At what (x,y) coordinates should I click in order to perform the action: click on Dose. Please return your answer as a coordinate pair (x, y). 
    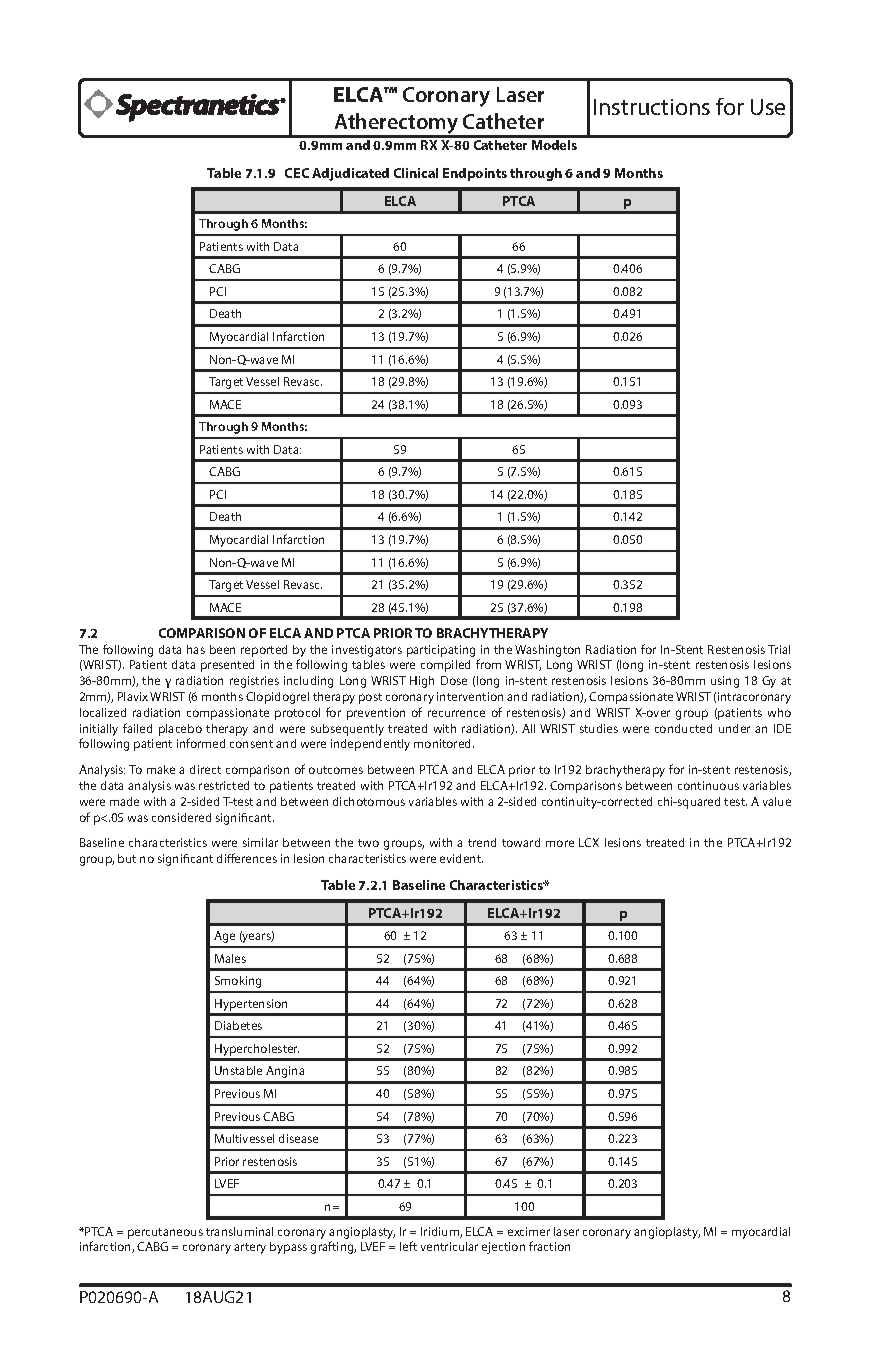
    Looking at the image, I should click on (454, 680).
